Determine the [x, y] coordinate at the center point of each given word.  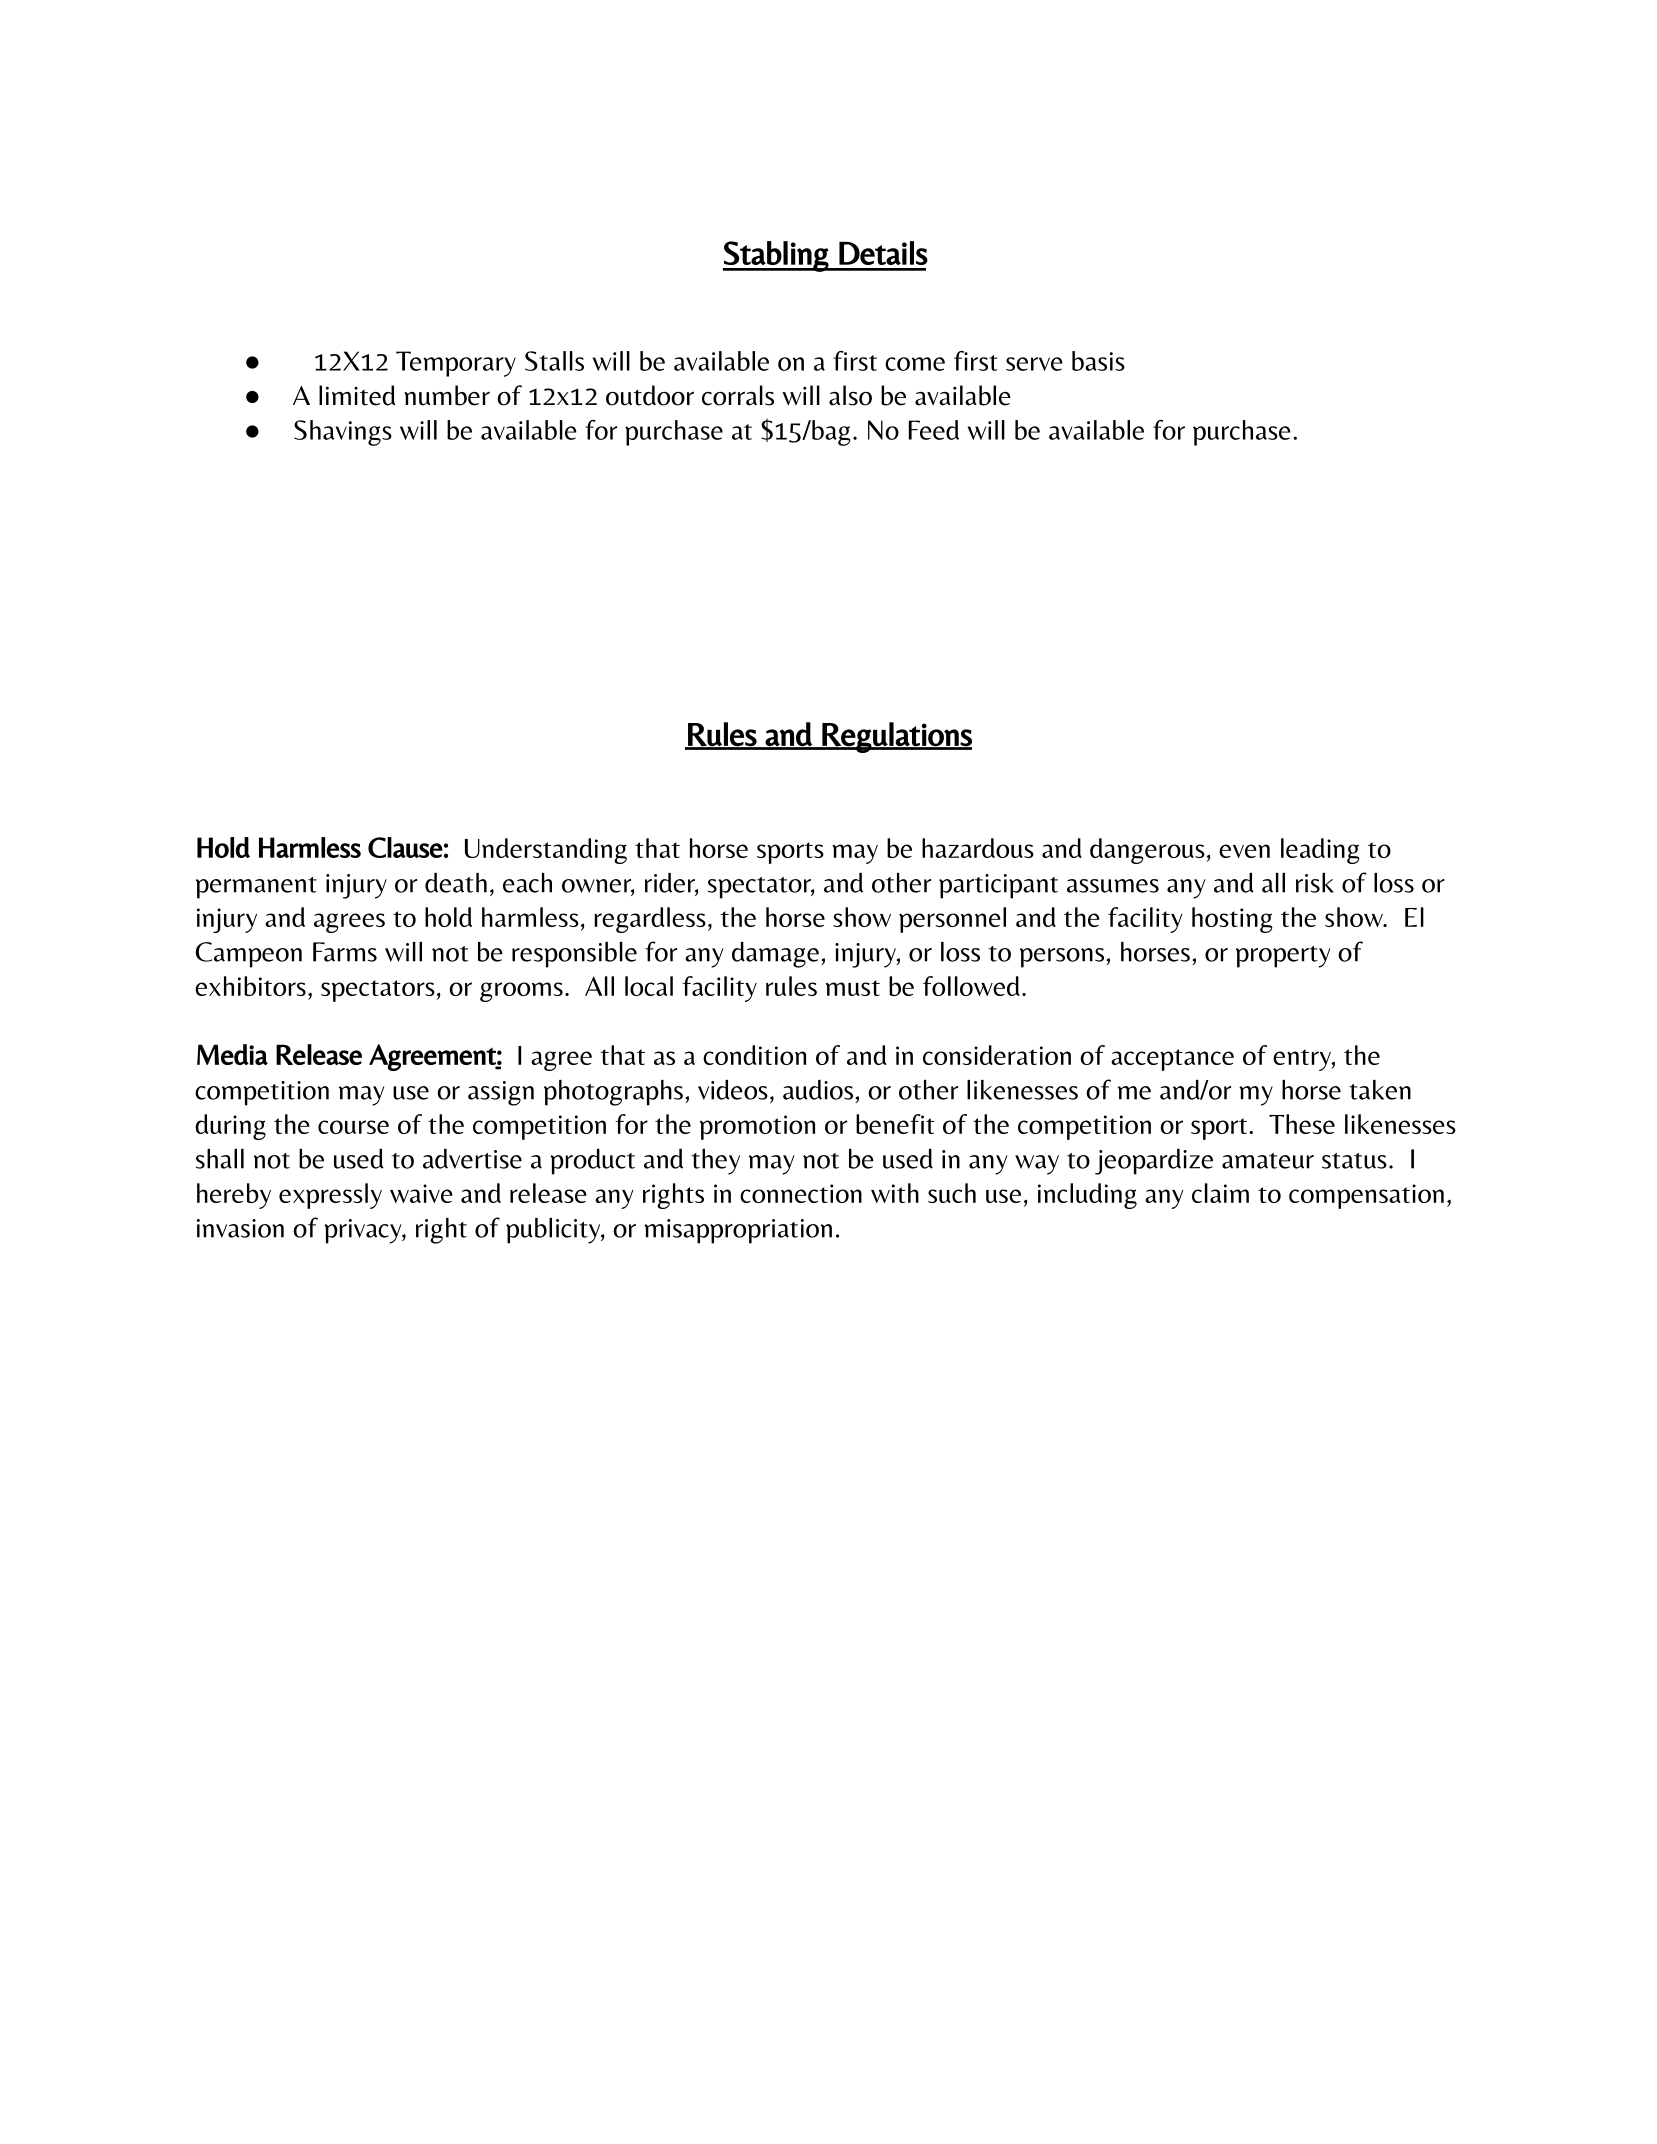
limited [357, 395]
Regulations [896, 737]
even [1244, 851]
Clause [405, 847]
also [850, 395]
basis [1098, 361]
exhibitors [250, 986]
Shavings [343, 433]
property [1283, 957]
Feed [934, 430]
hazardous [978, 848]
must [853, 988]
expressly [330, 1196]
